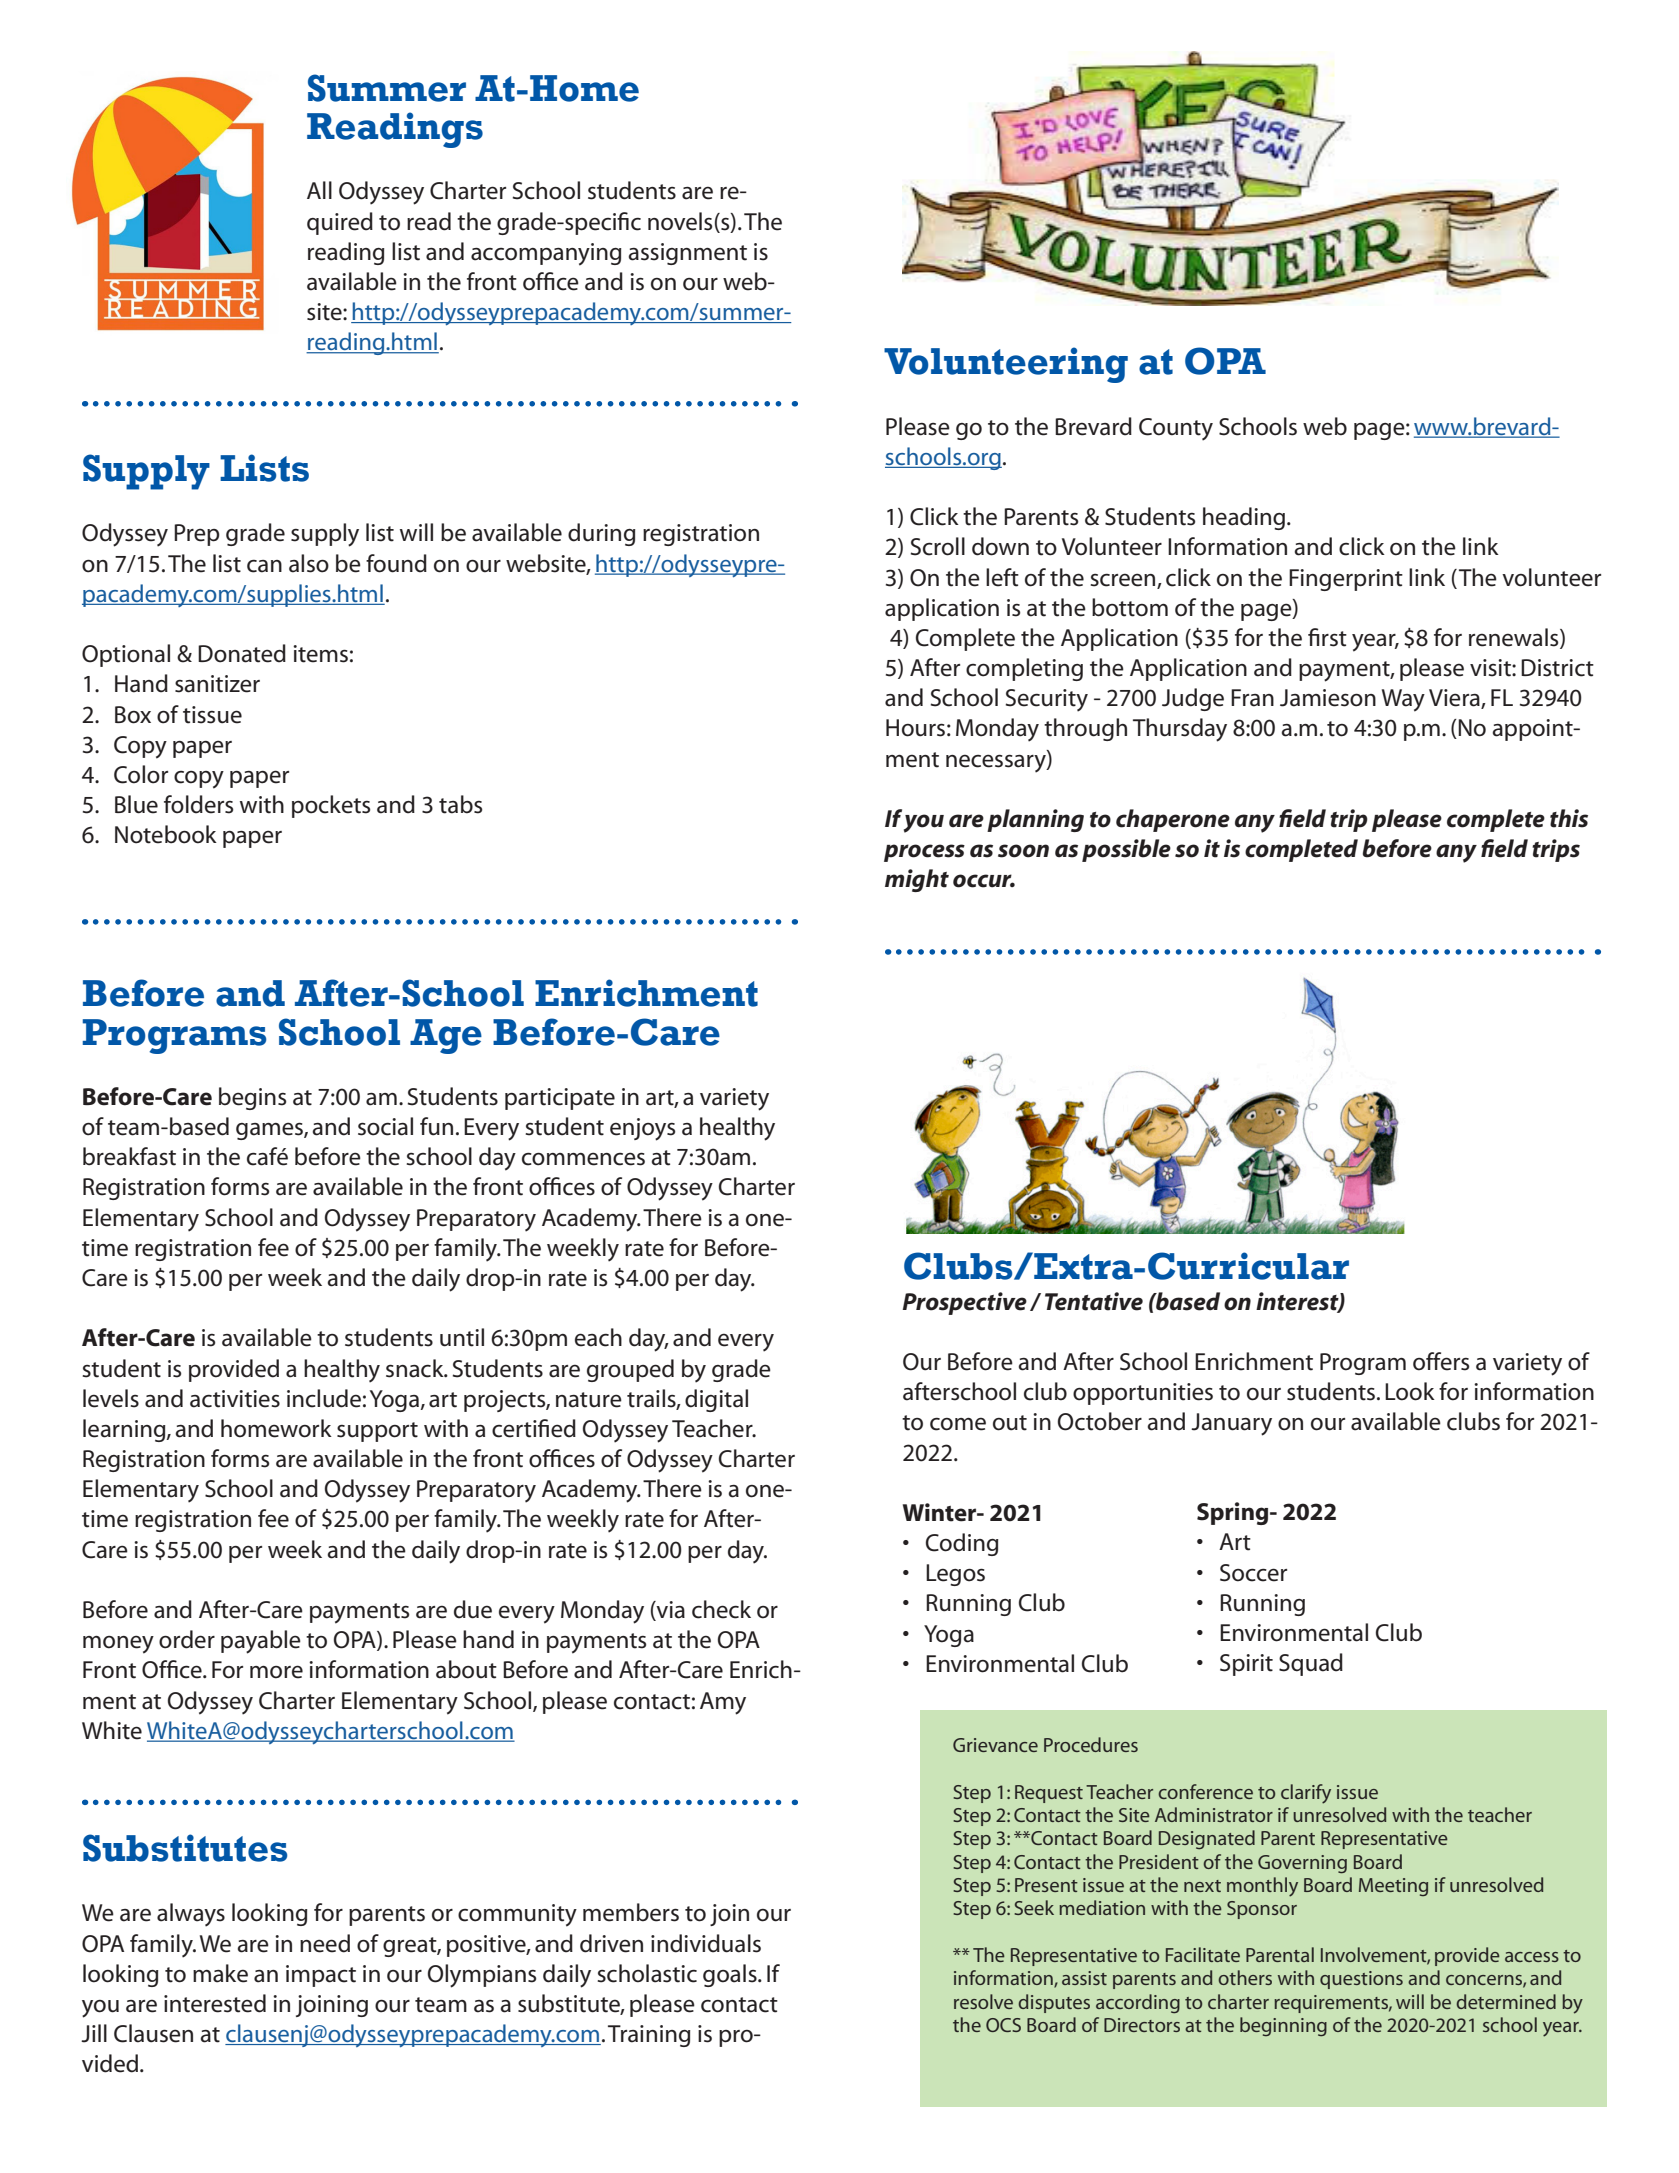 This page has height=2173, width=1679. What do you see at coordinates (319, 190) in the page?
I see `All` at bounding box center [319, 190].
